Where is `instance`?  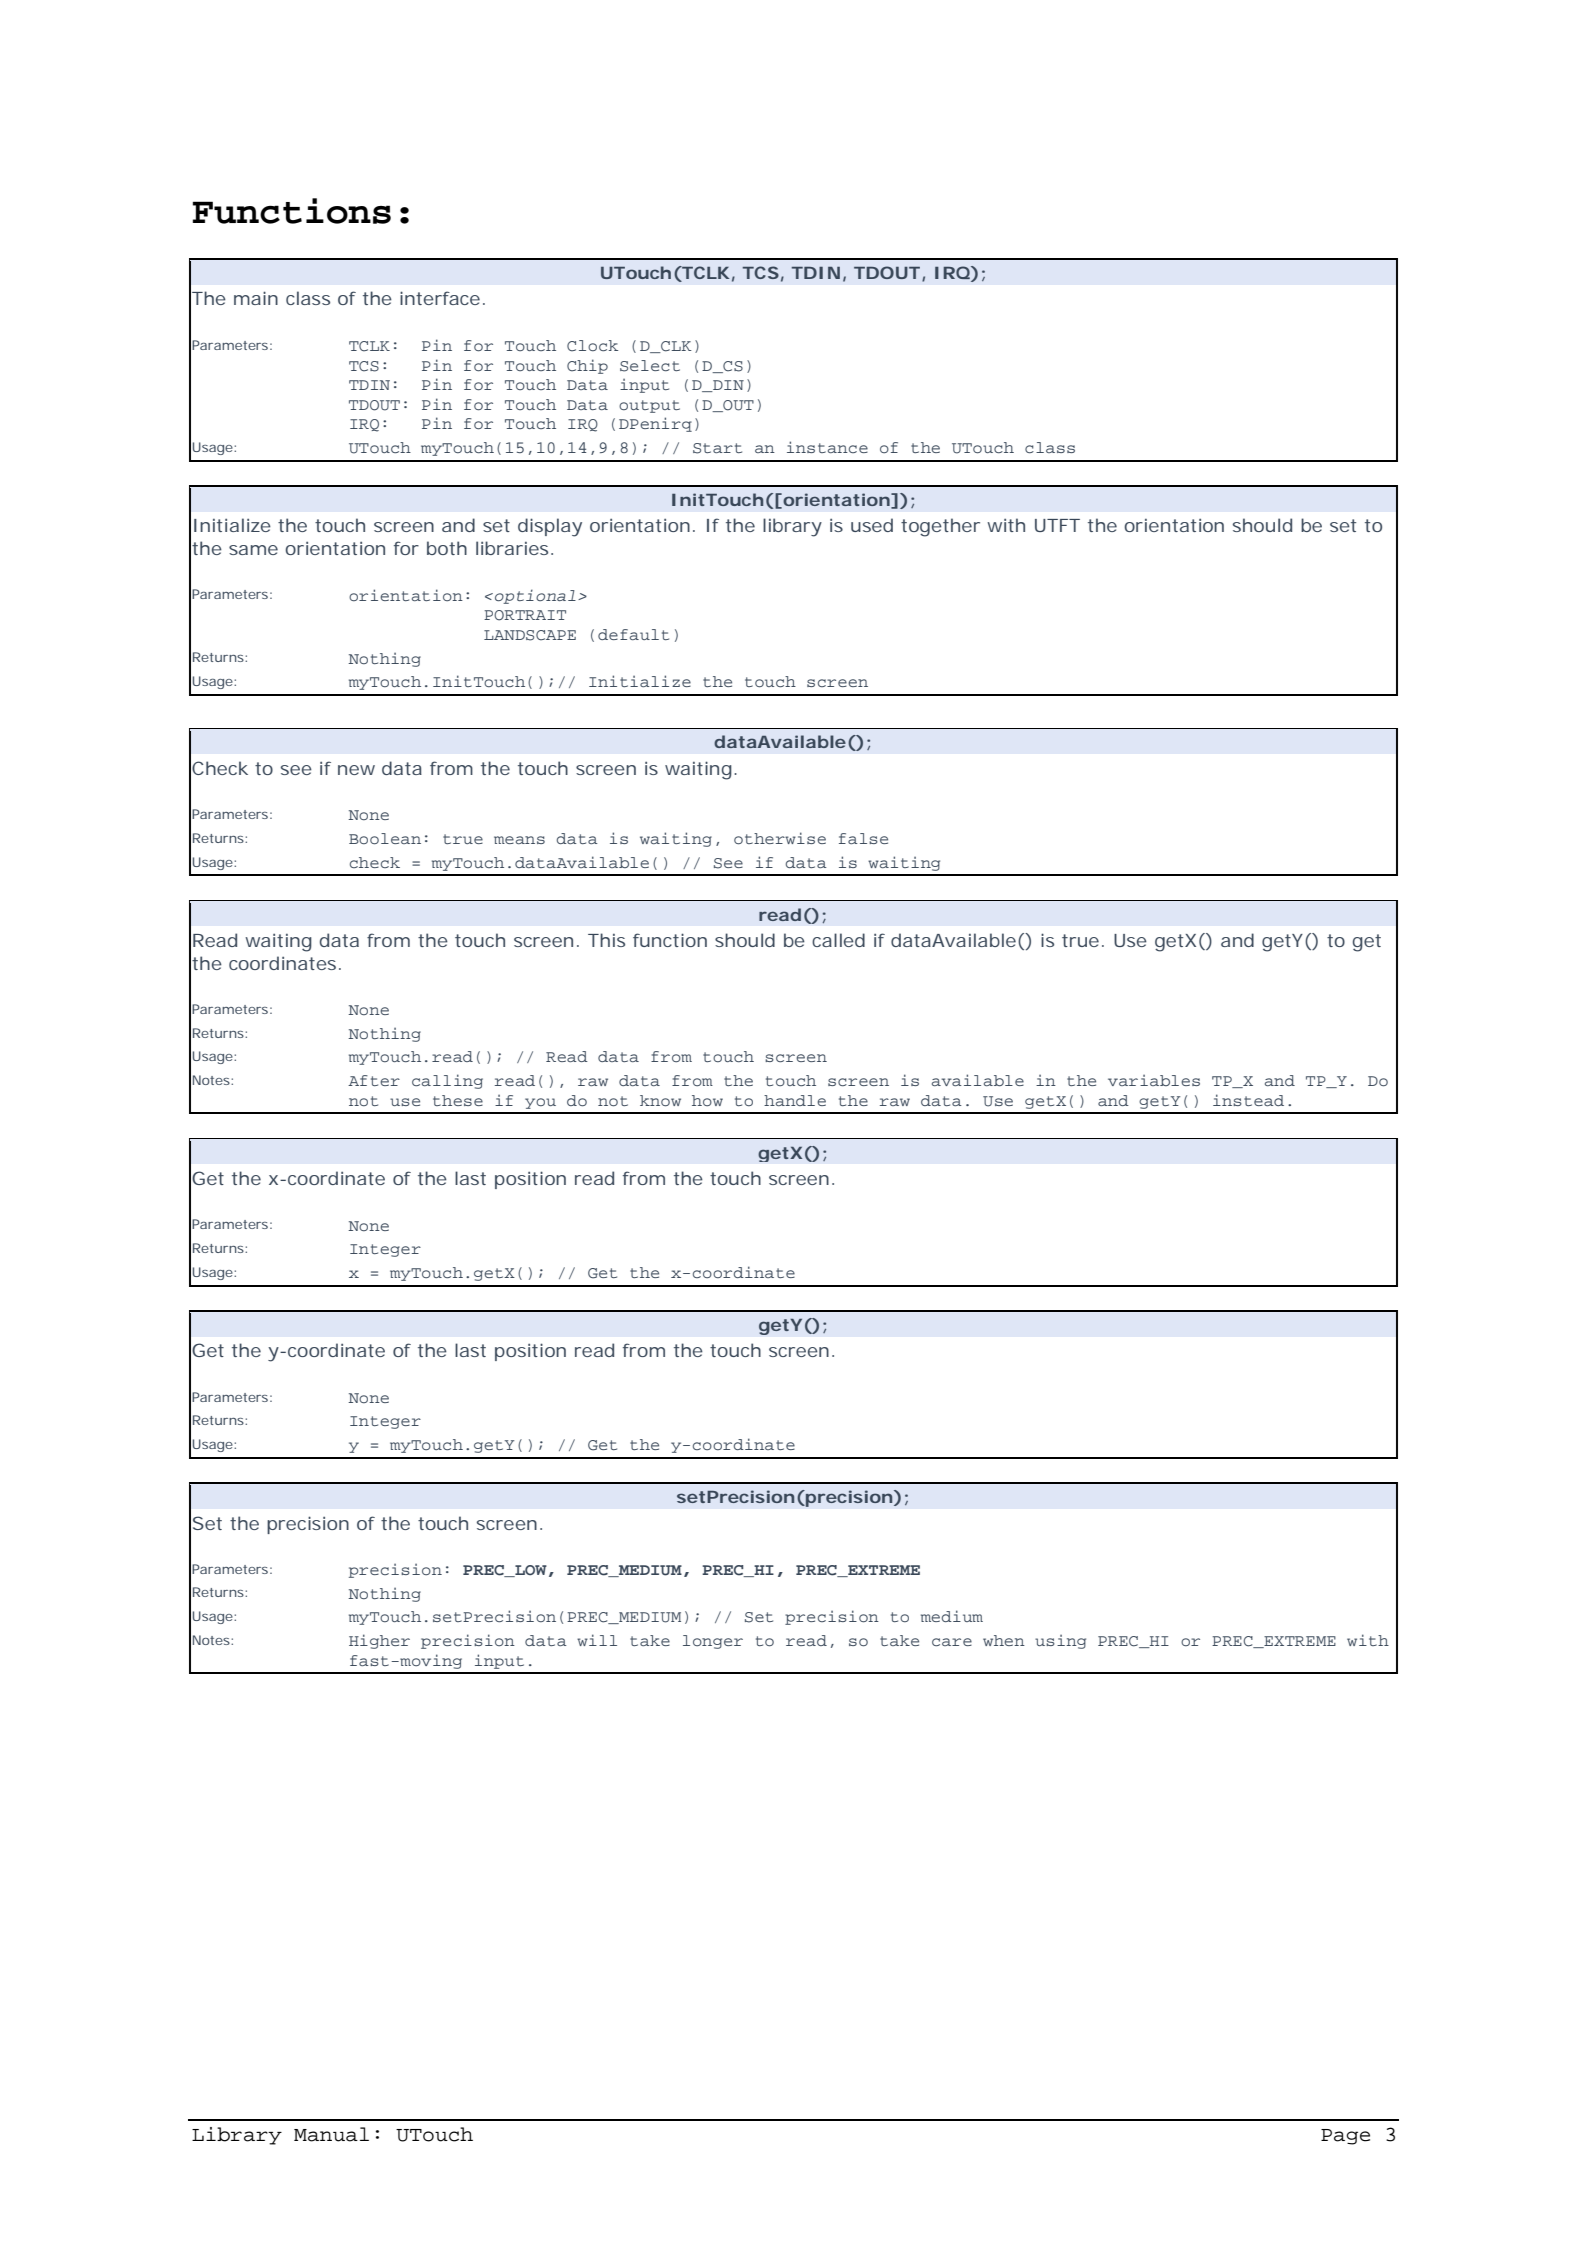
instance is located at coordinates (827, 447).
